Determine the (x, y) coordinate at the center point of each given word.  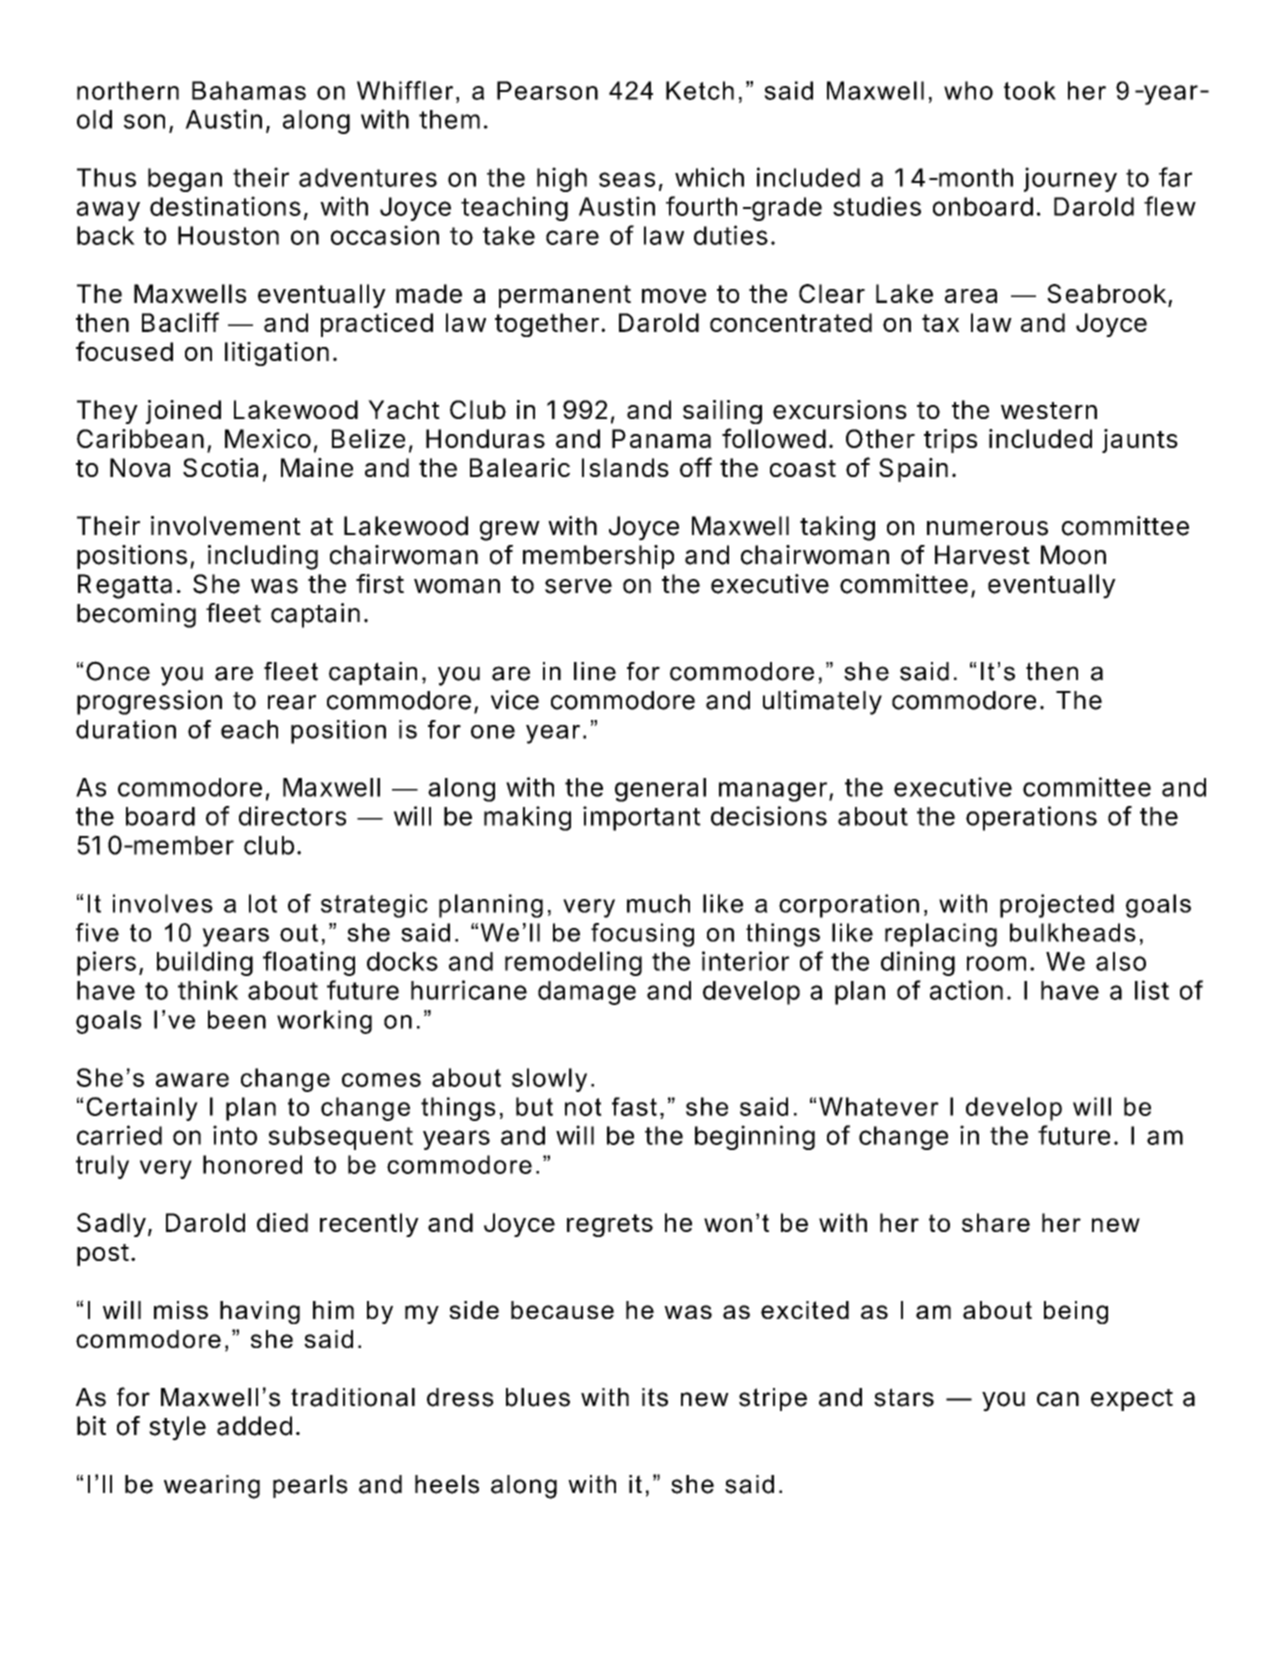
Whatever (879, 1106)
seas (627, 179)
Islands (625, 467)
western (1049, 410)
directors (292, 816)
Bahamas (249, 90)
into (235, 1135)
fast (634, 1106)
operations (1031, 818)
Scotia (220, 467)
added (254, 1426)
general (660, 790)
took (1030, 90)
